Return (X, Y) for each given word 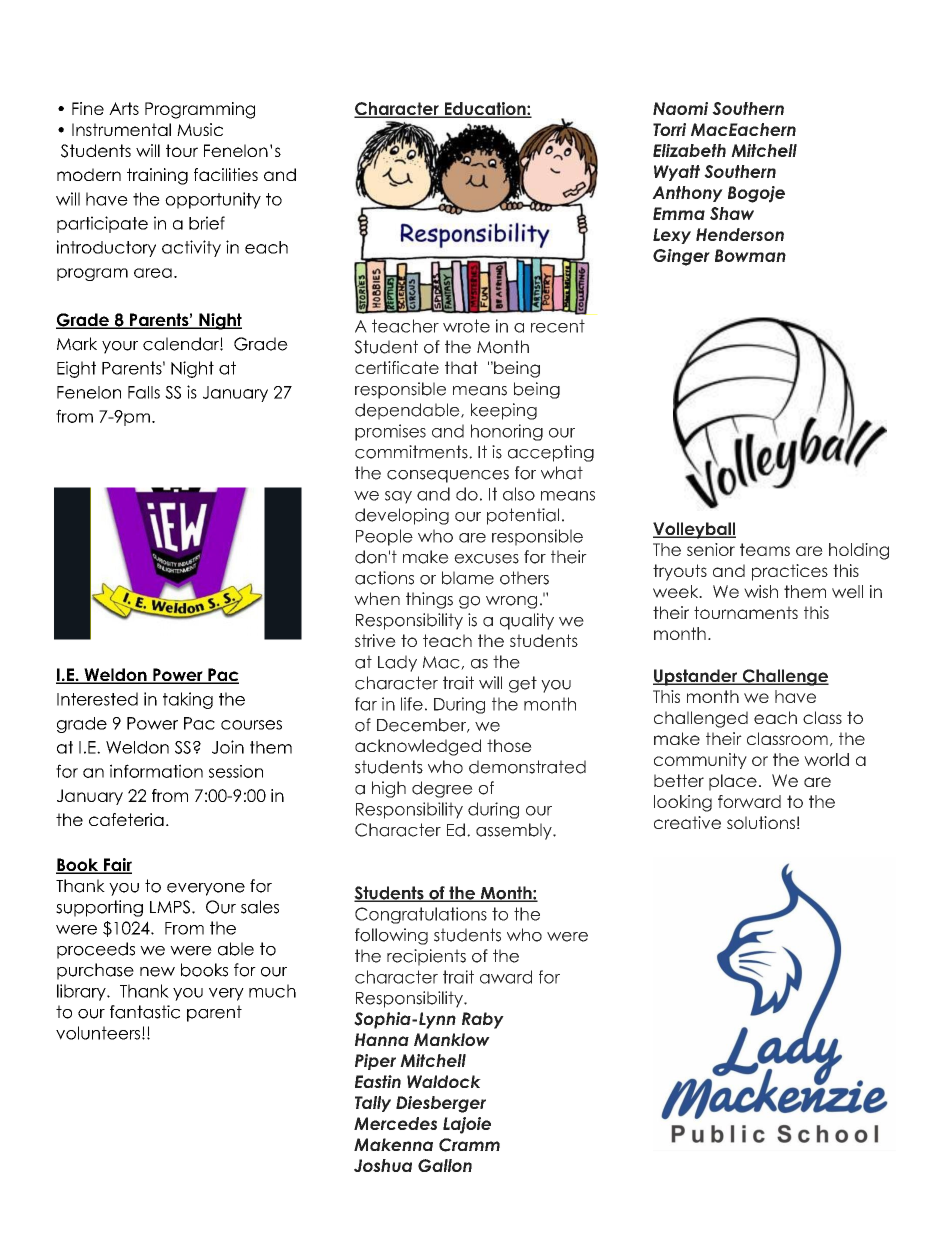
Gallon (445, 1165)
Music (200, 129)
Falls (144, 392)
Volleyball (694, 530)
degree (442, 789)
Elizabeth (689, 150)
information (156, 771)
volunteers (99, 1033)
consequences (448, 476)
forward (749, 801)
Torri (669, 129)
